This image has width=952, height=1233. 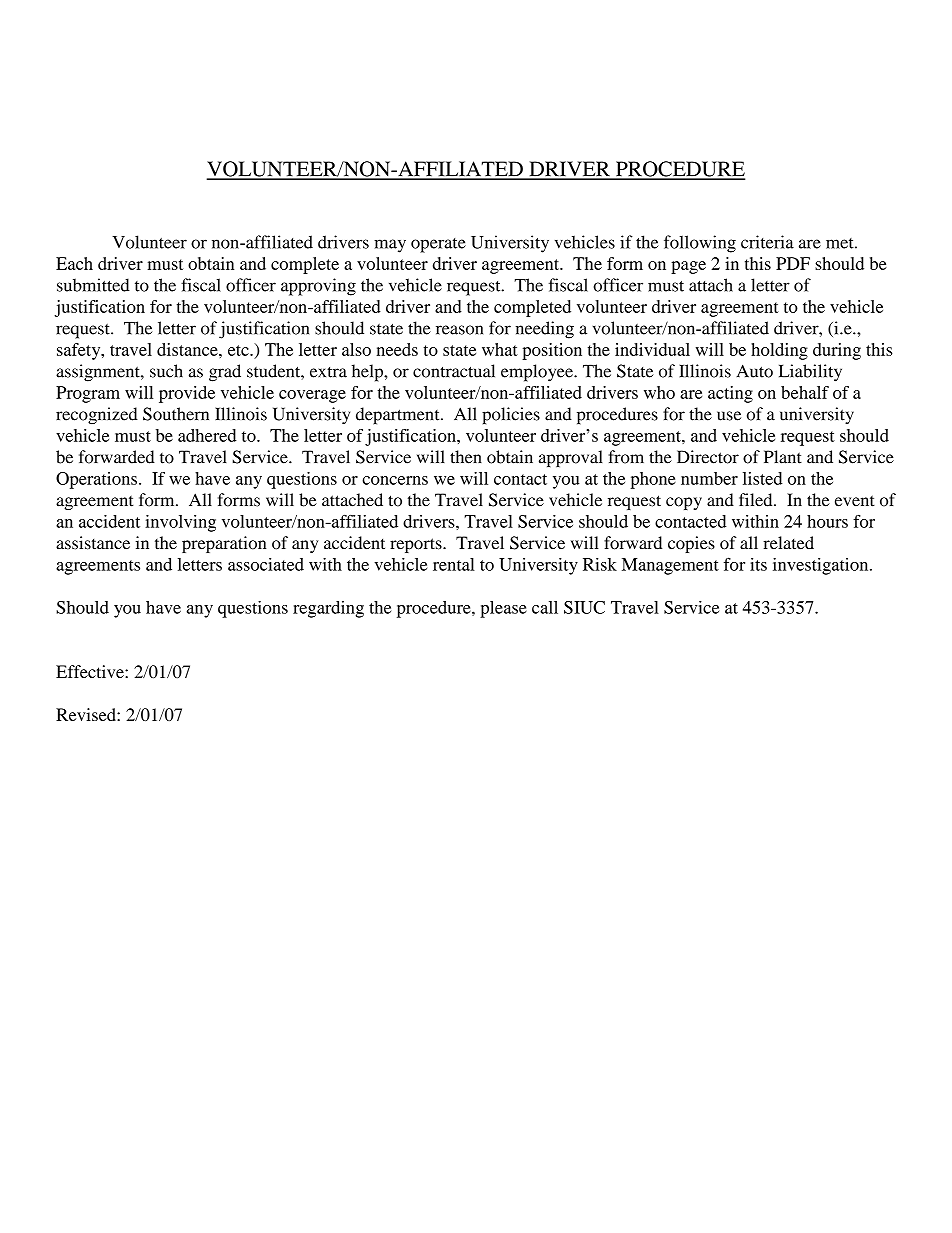 I want to click on please, so click(x=503, y=609).
